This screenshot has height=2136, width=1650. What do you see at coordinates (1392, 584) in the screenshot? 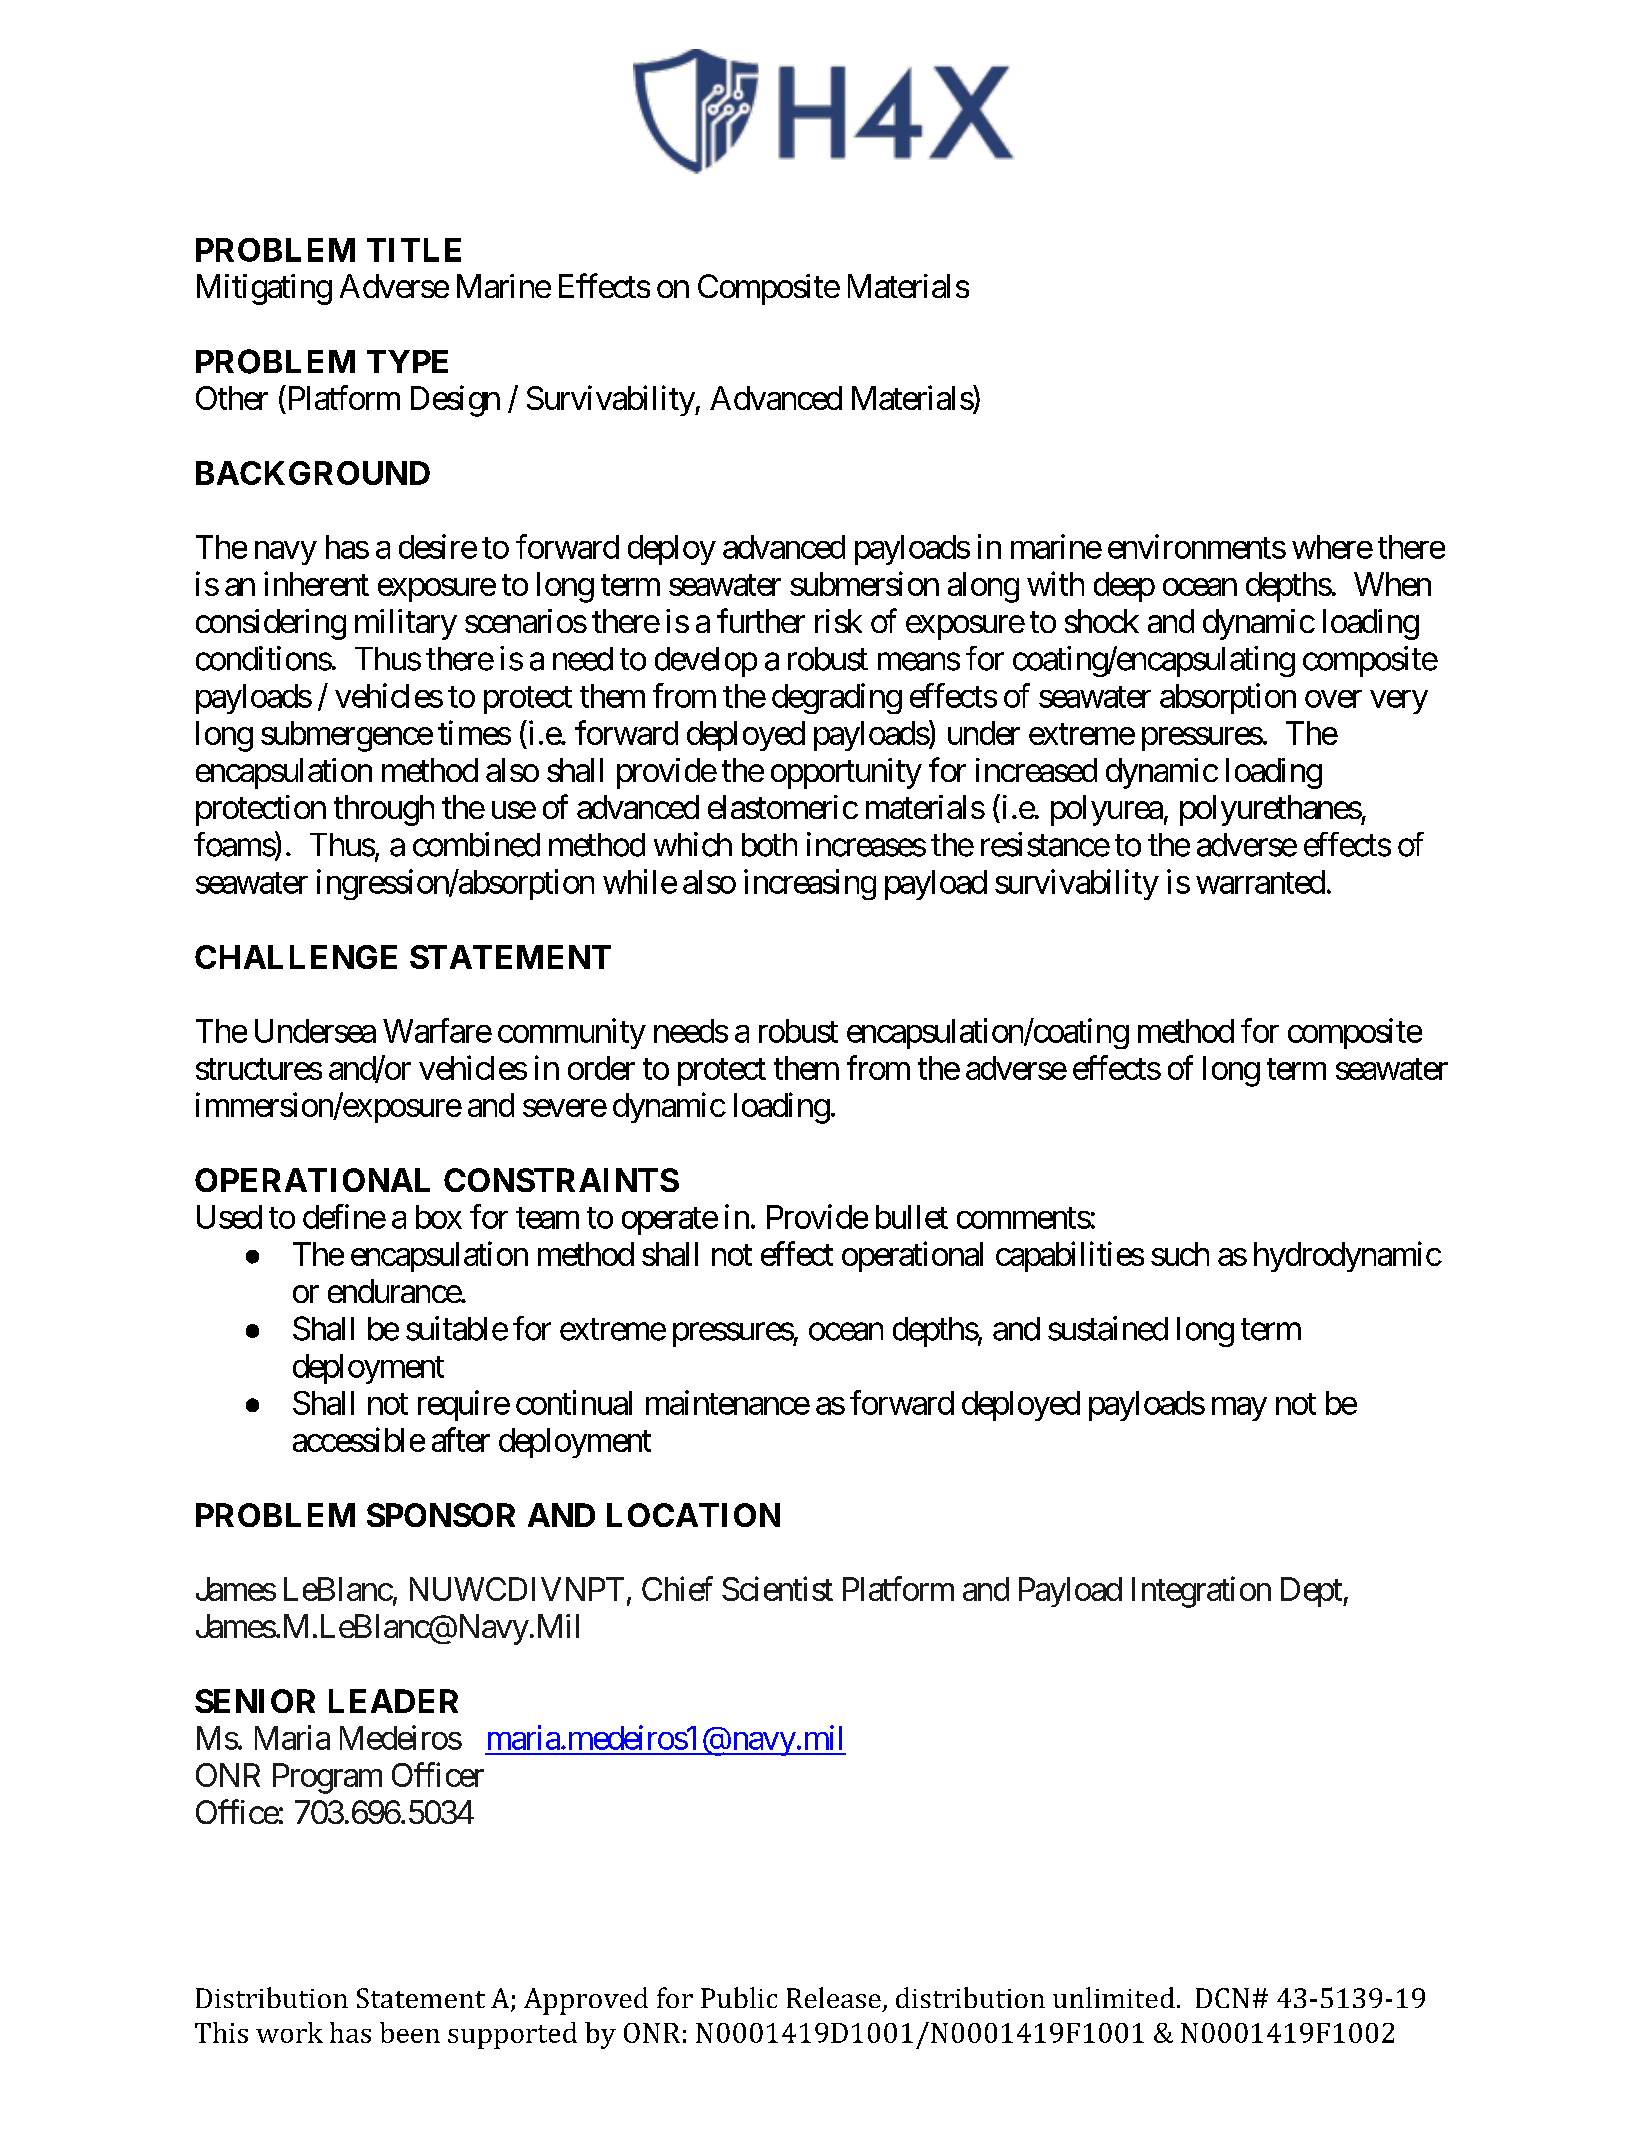
I see `When` at bounding box center [1392, 584].
